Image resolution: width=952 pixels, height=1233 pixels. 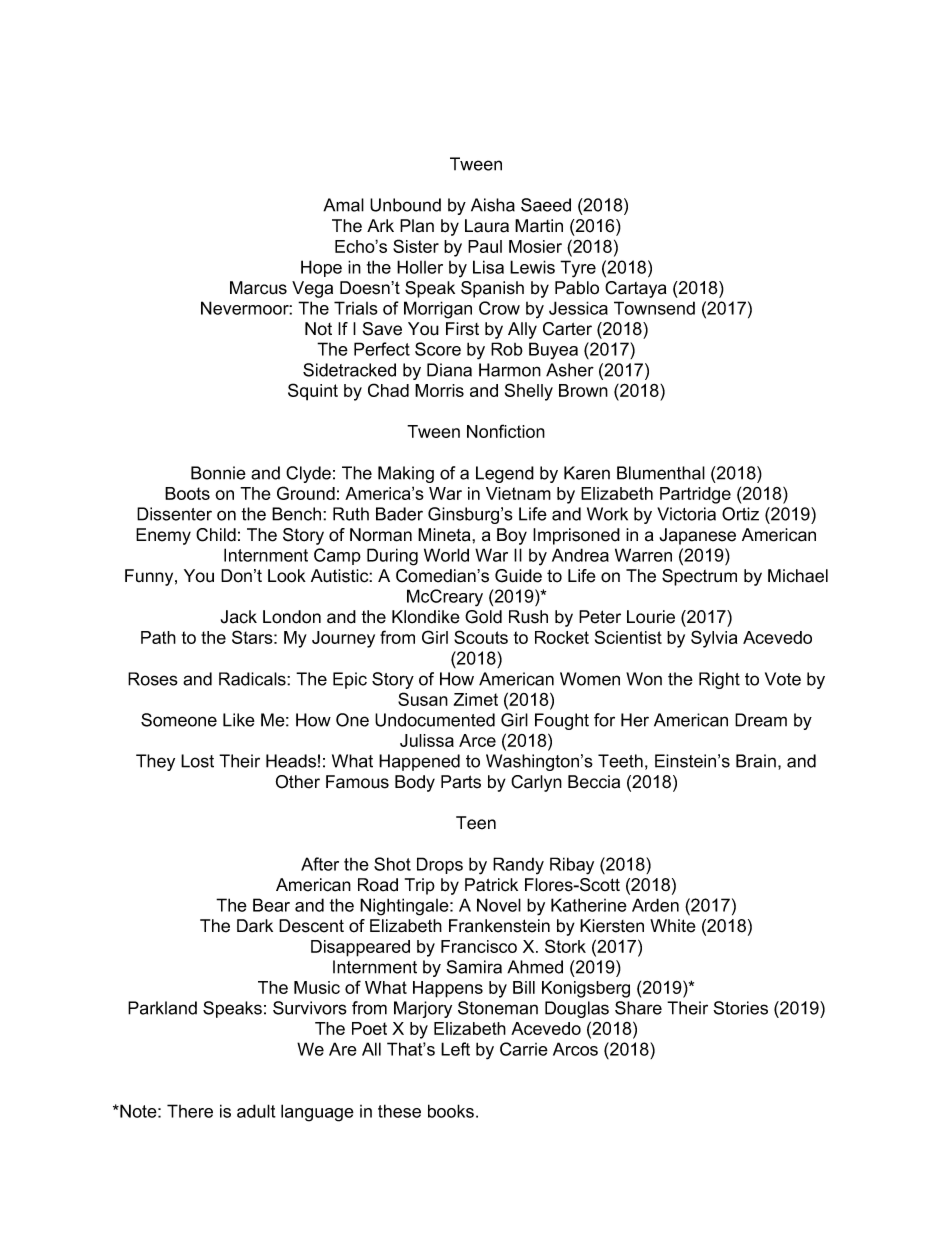 I want to click on Scouts, so click(x=481, y=637).
